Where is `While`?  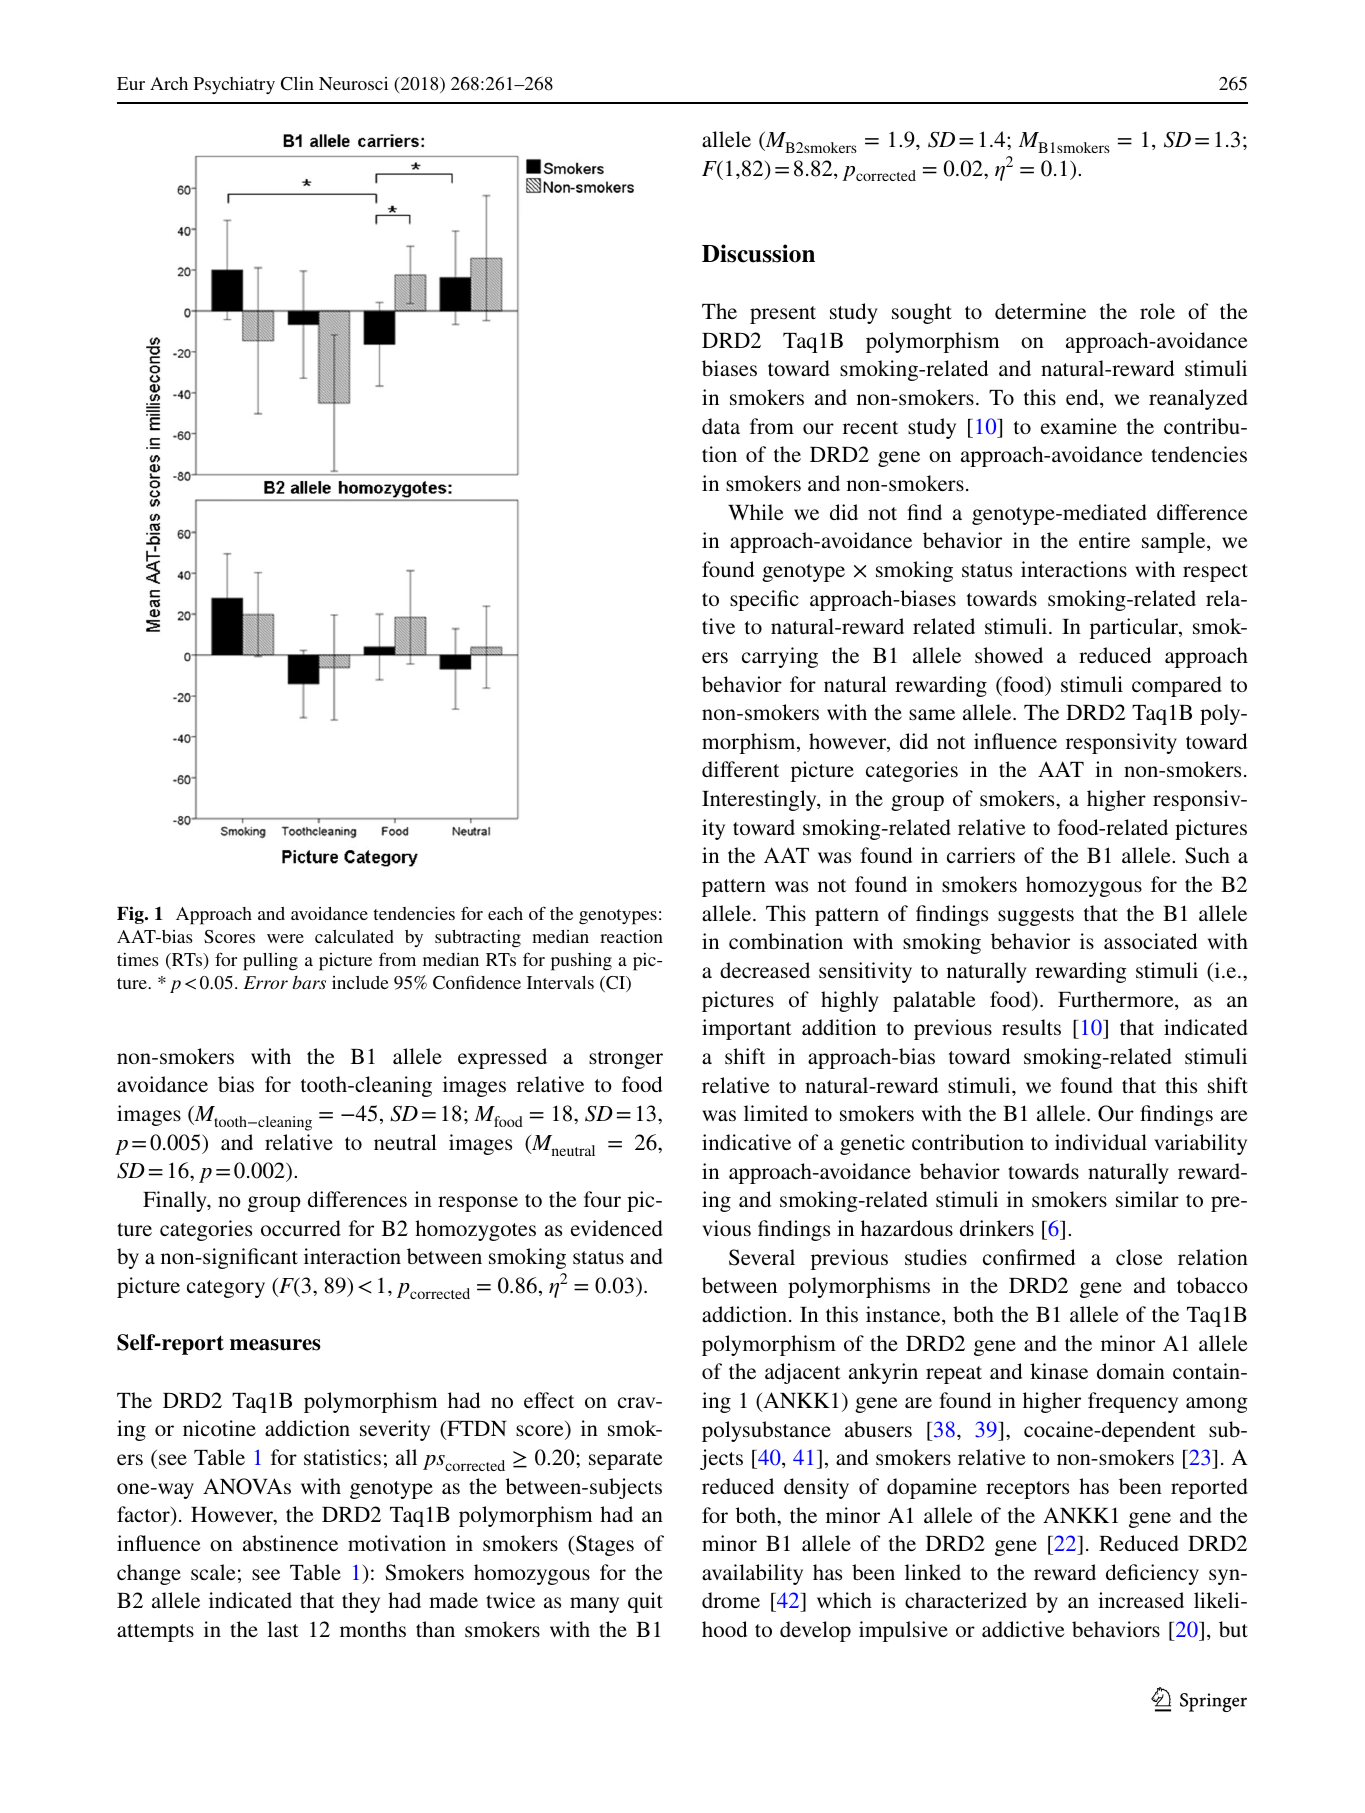
While is located at coordinates (756, 512).
